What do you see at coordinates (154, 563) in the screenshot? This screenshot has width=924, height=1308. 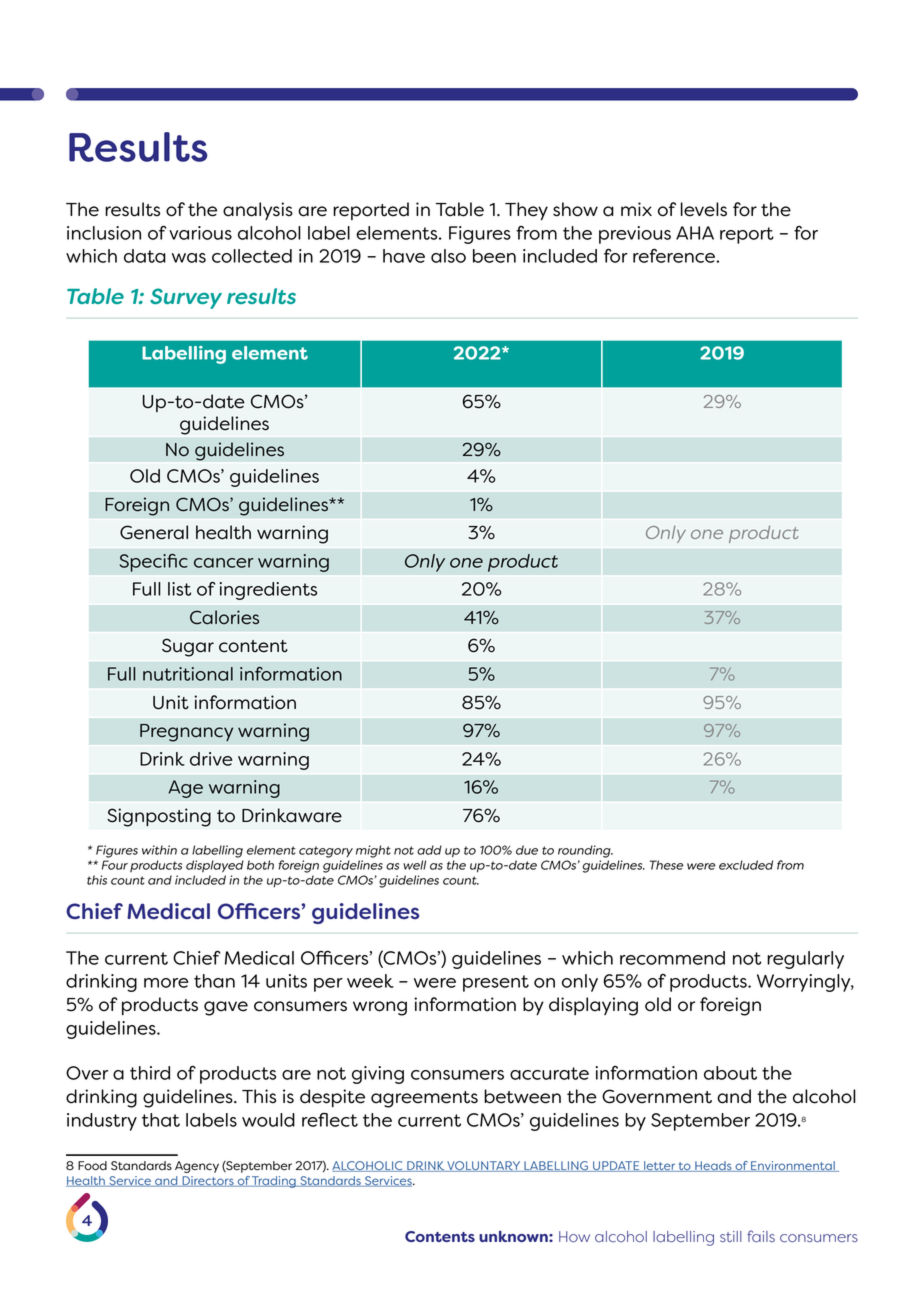 I see `Specific` at bounding box center [154, 563].
